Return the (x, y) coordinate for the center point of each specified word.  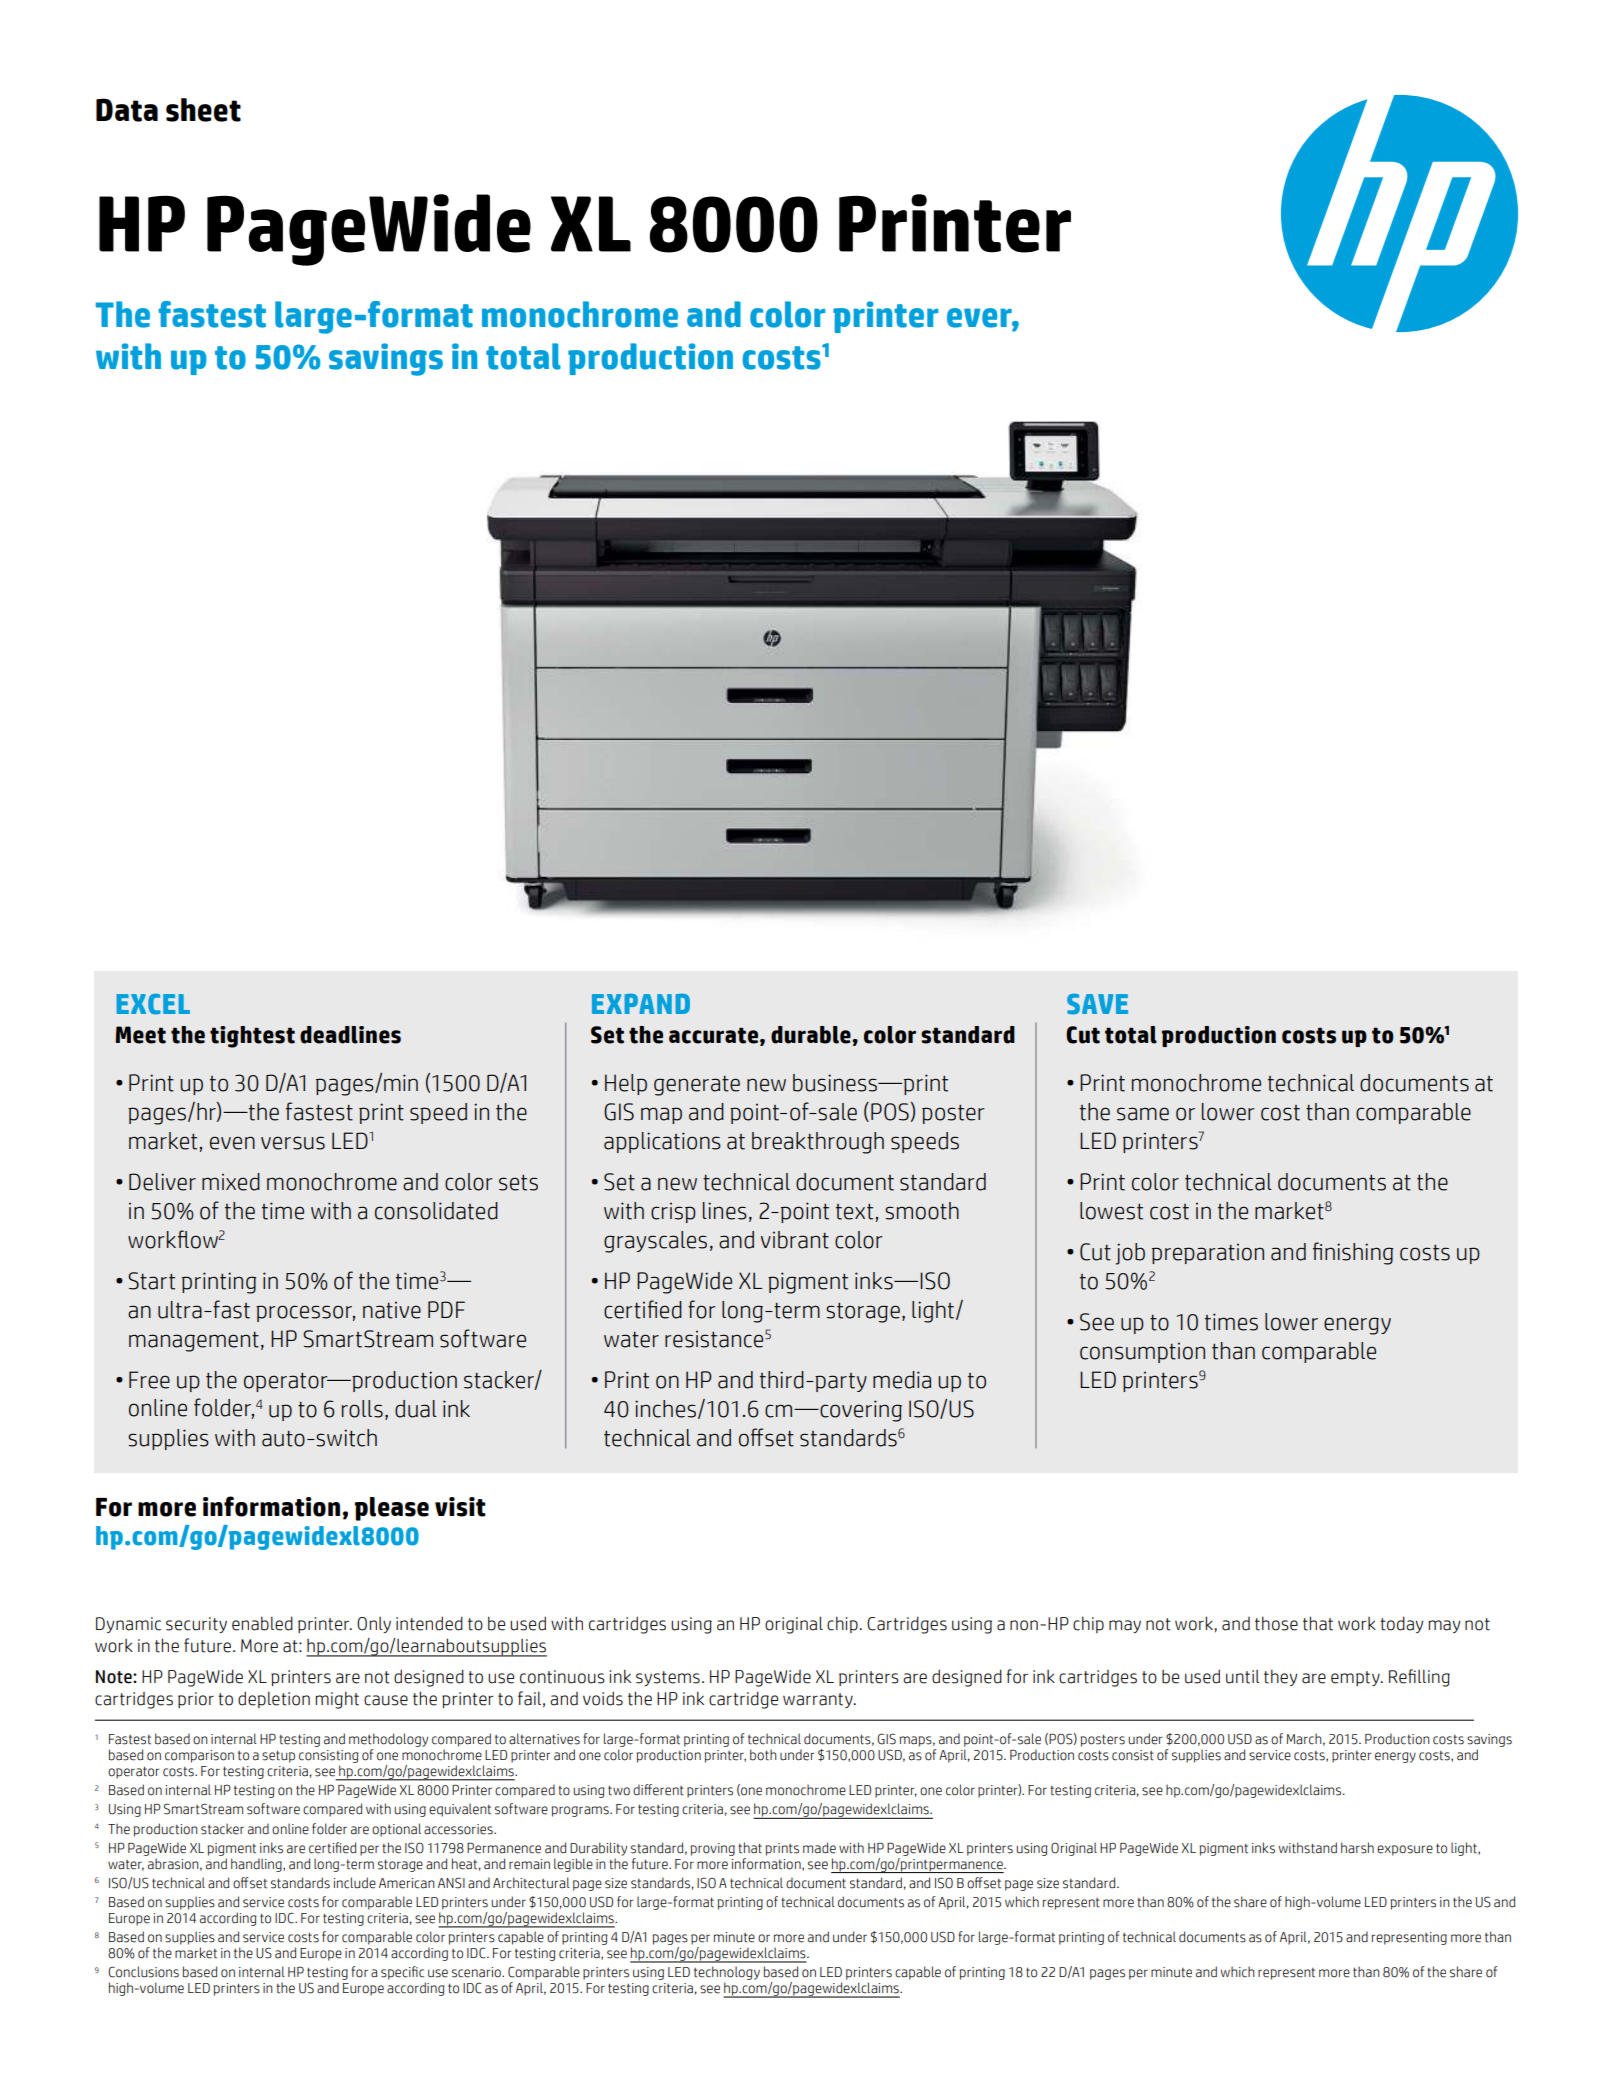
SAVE (1097, 1004)
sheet (203, 110)
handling (257, 1865)
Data (127, 110)
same (1143, 1114)
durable (811, 1035)
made (819, 1848)
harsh (1357, 1848)
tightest (252, 1037)
